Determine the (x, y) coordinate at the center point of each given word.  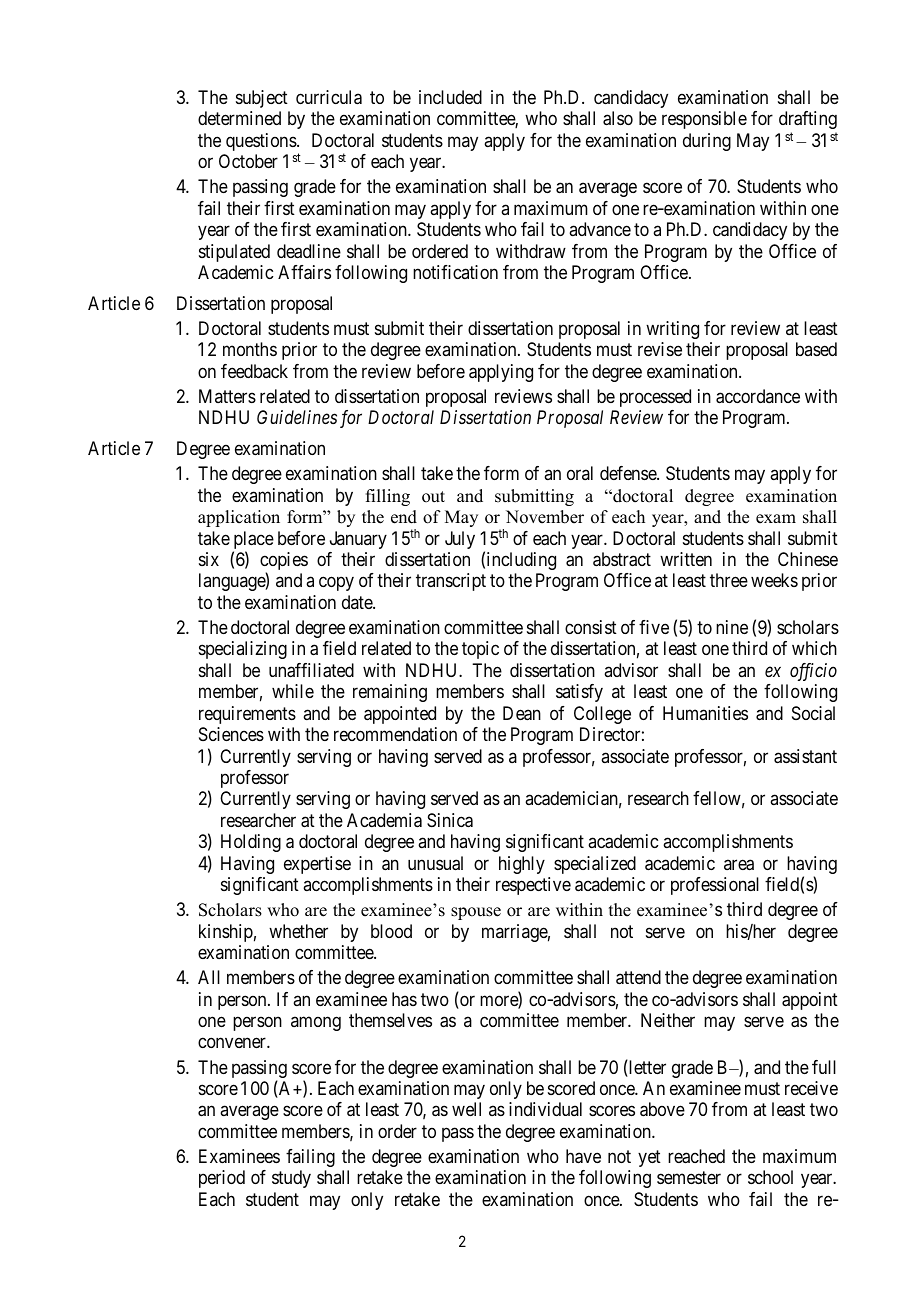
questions (261, 142)
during (707, 142)
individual (545, 1109)
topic (480, 650)
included (450, 97)
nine (732, 627)
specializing (243, 650)
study (291, 1179)
